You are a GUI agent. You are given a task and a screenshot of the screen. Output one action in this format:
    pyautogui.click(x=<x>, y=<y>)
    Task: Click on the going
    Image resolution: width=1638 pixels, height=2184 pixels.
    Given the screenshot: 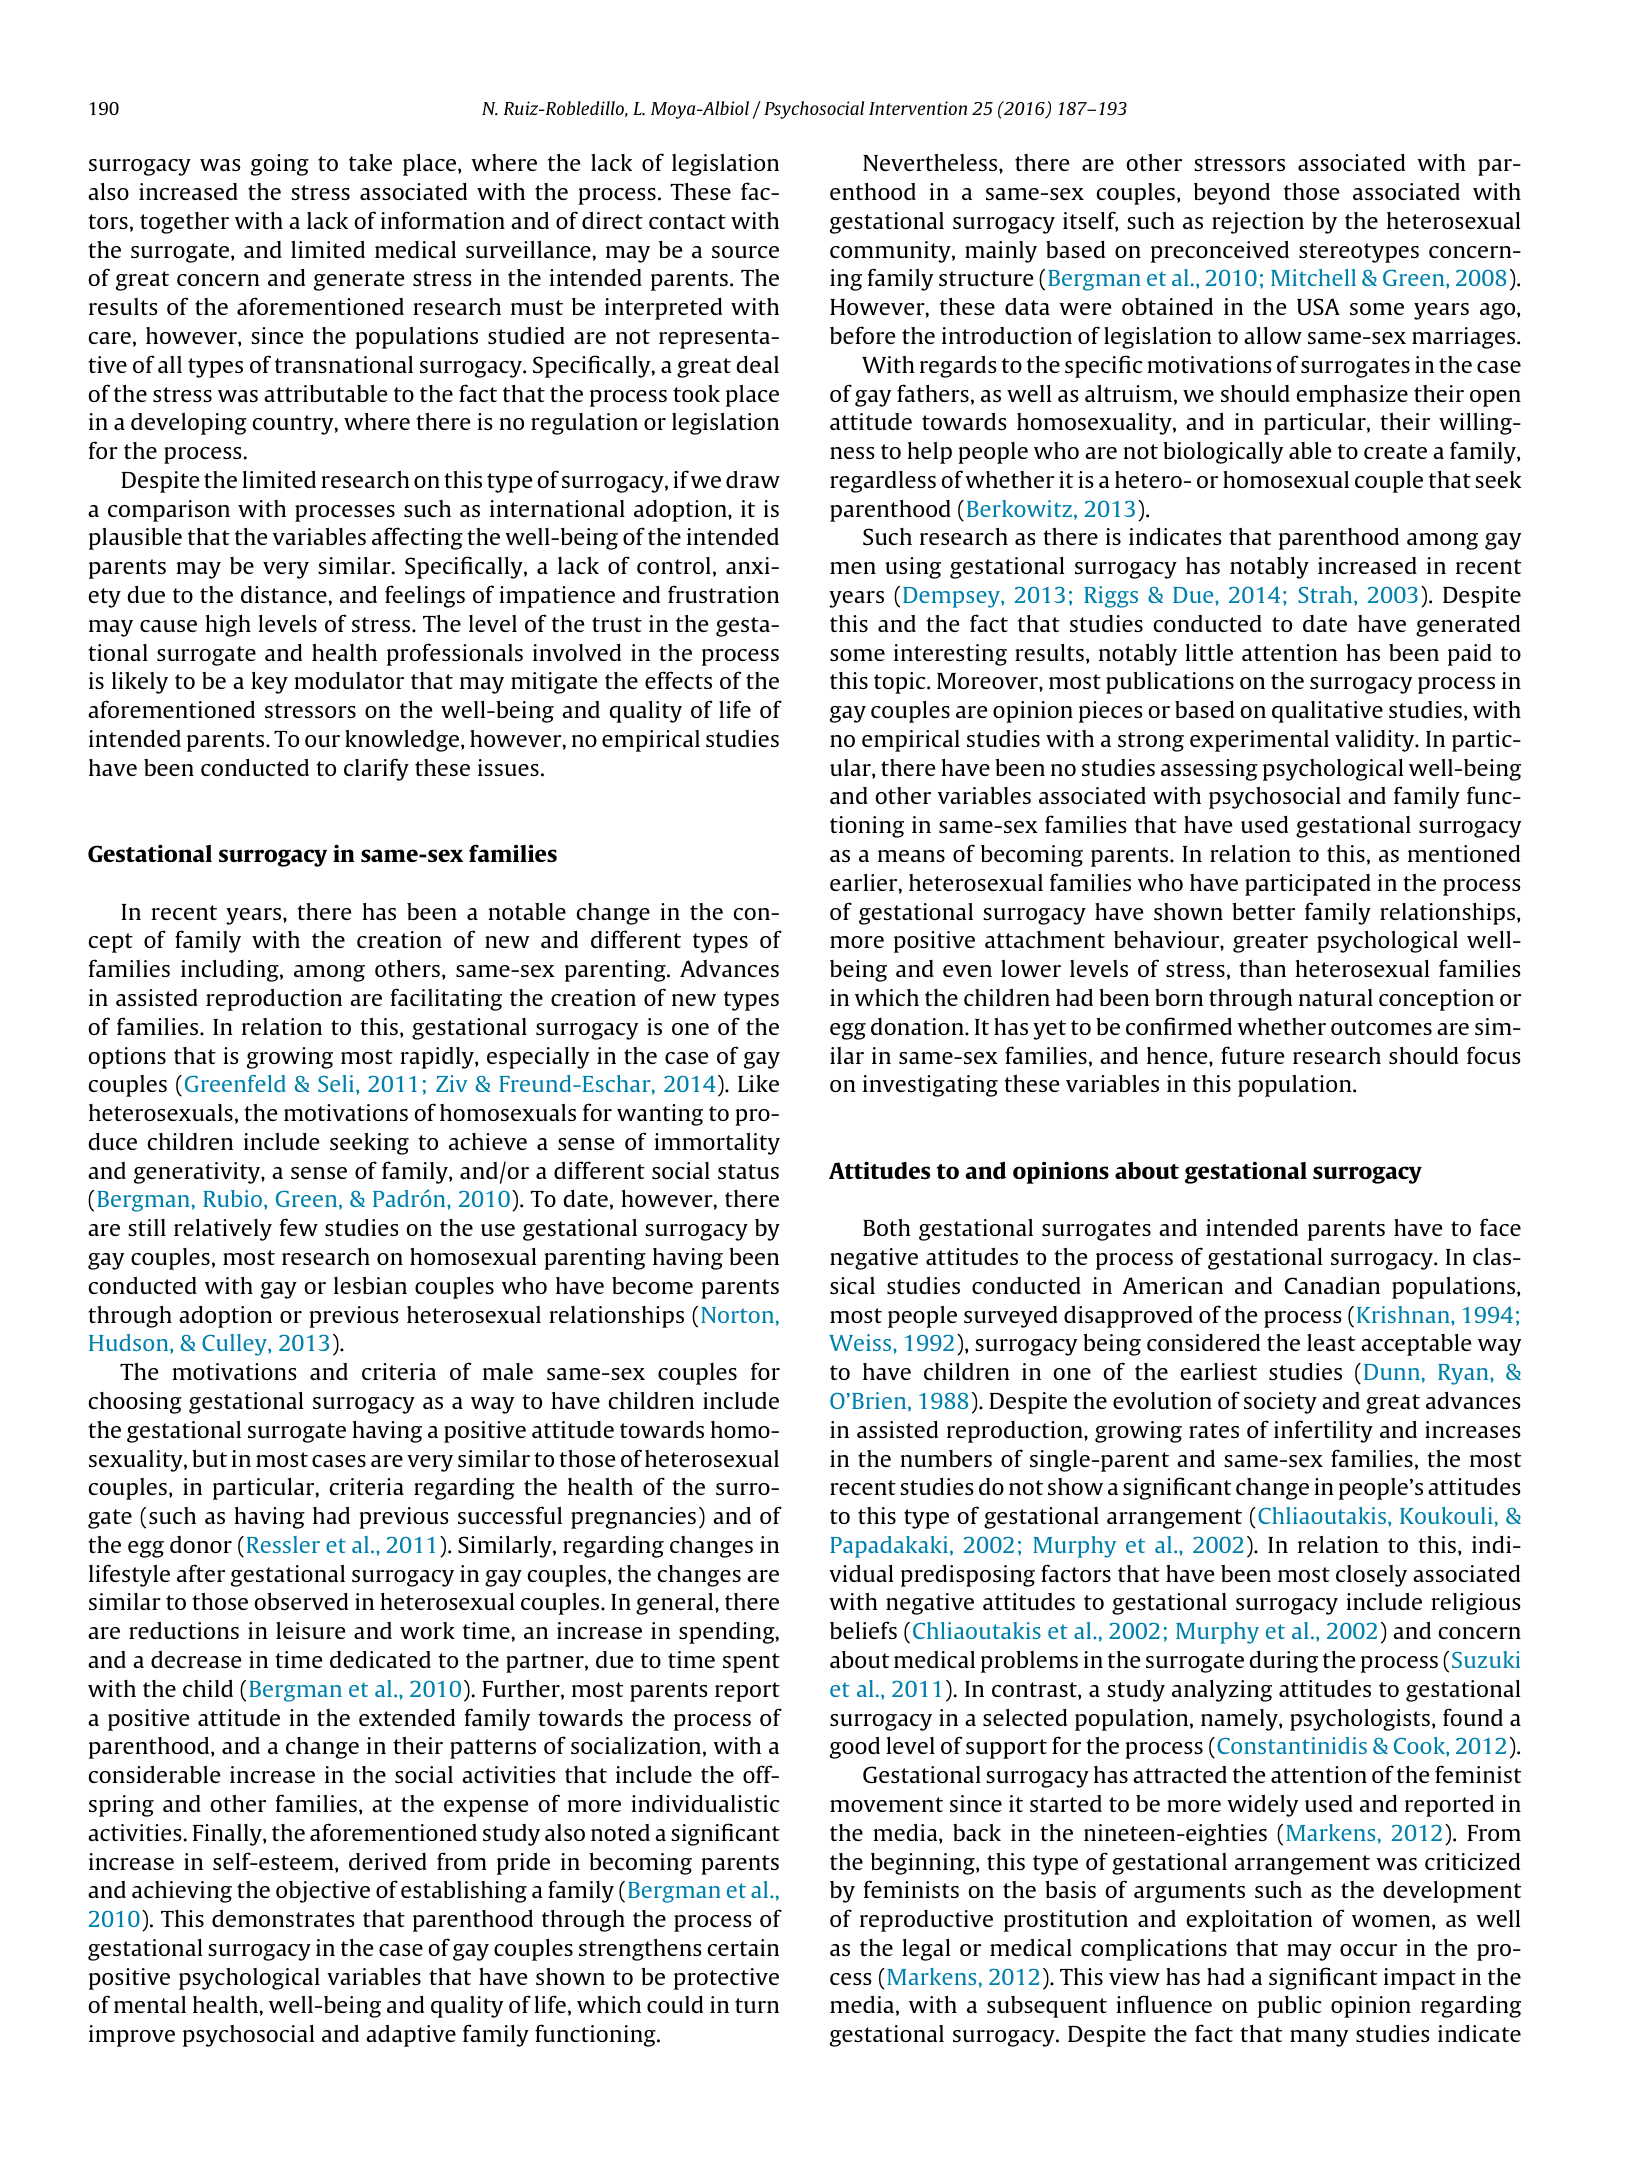 What is the action you would take?
    pyautogui.click(x=280, y=165)
